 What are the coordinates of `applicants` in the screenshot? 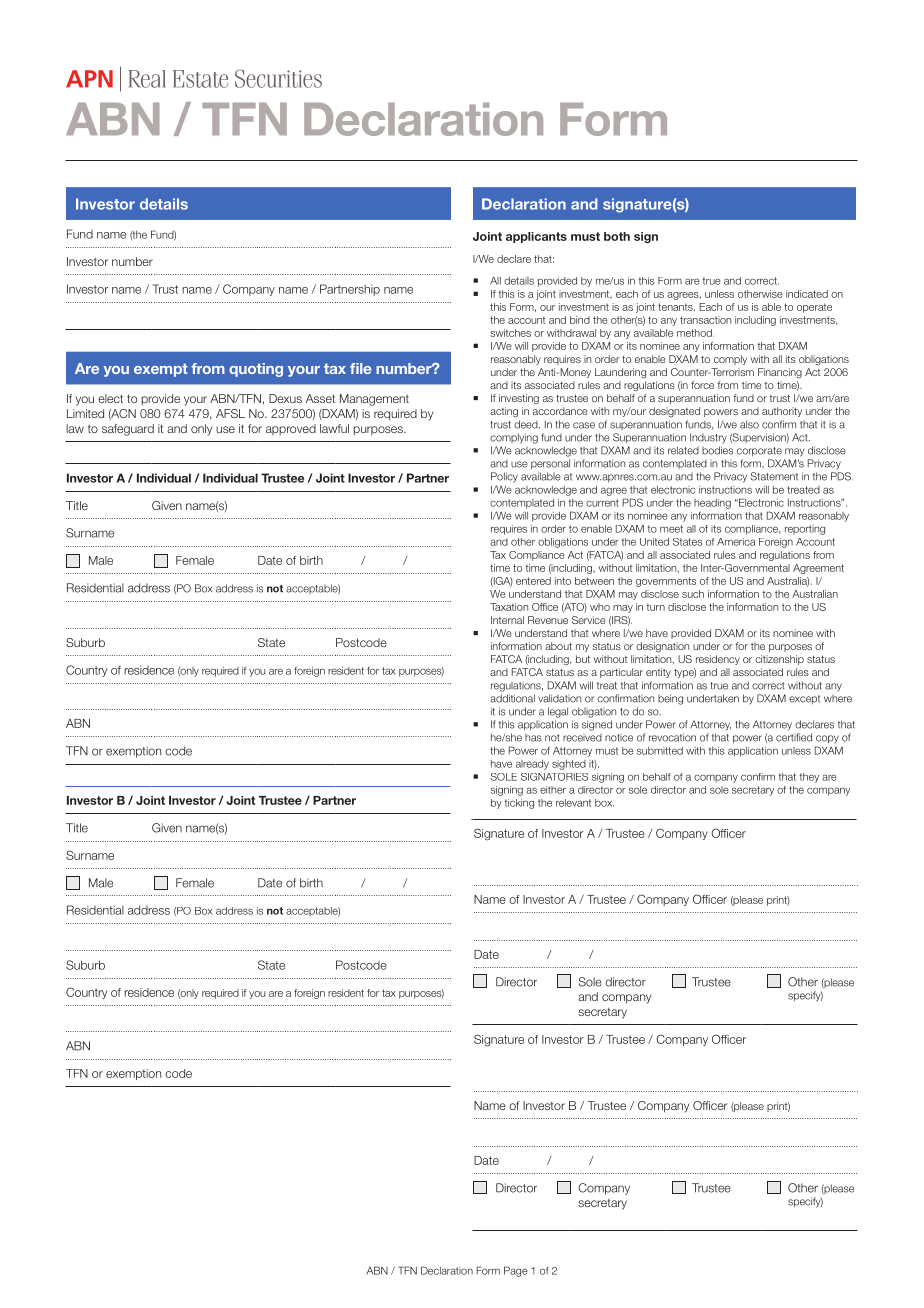 It's located at (536, 237).
